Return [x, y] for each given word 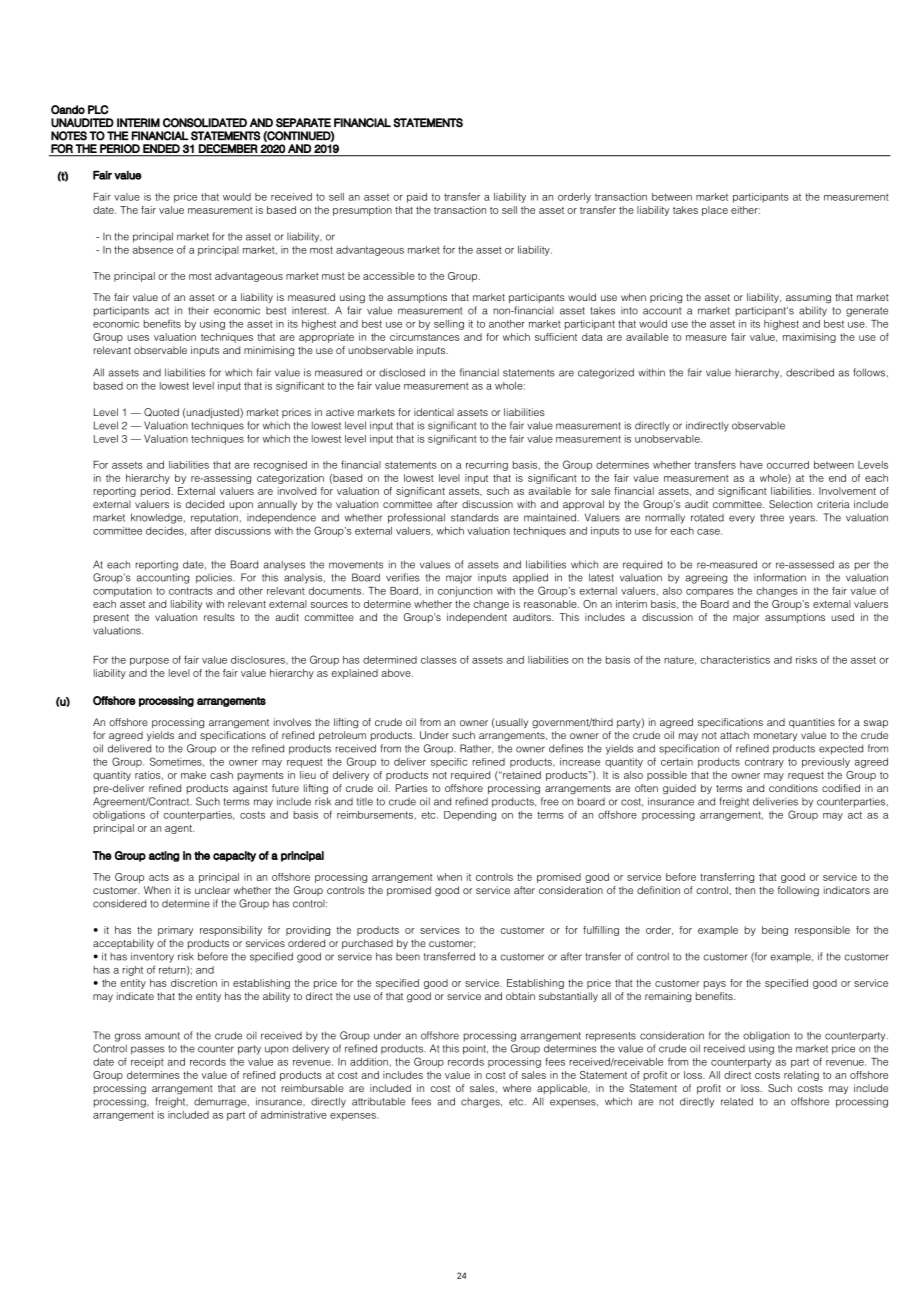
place [715, 211]
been [408, 957]
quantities [812, 723]
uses [138, 338]
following [798, 891]
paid [417, 198]
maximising [809, 338]
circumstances [425, 337]
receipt [147, 1063]
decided [205, 504]
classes [438, 660]
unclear [212, 890]
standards [475, 517]
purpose [149, 662]
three [772, 518]
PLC [98, 110]
